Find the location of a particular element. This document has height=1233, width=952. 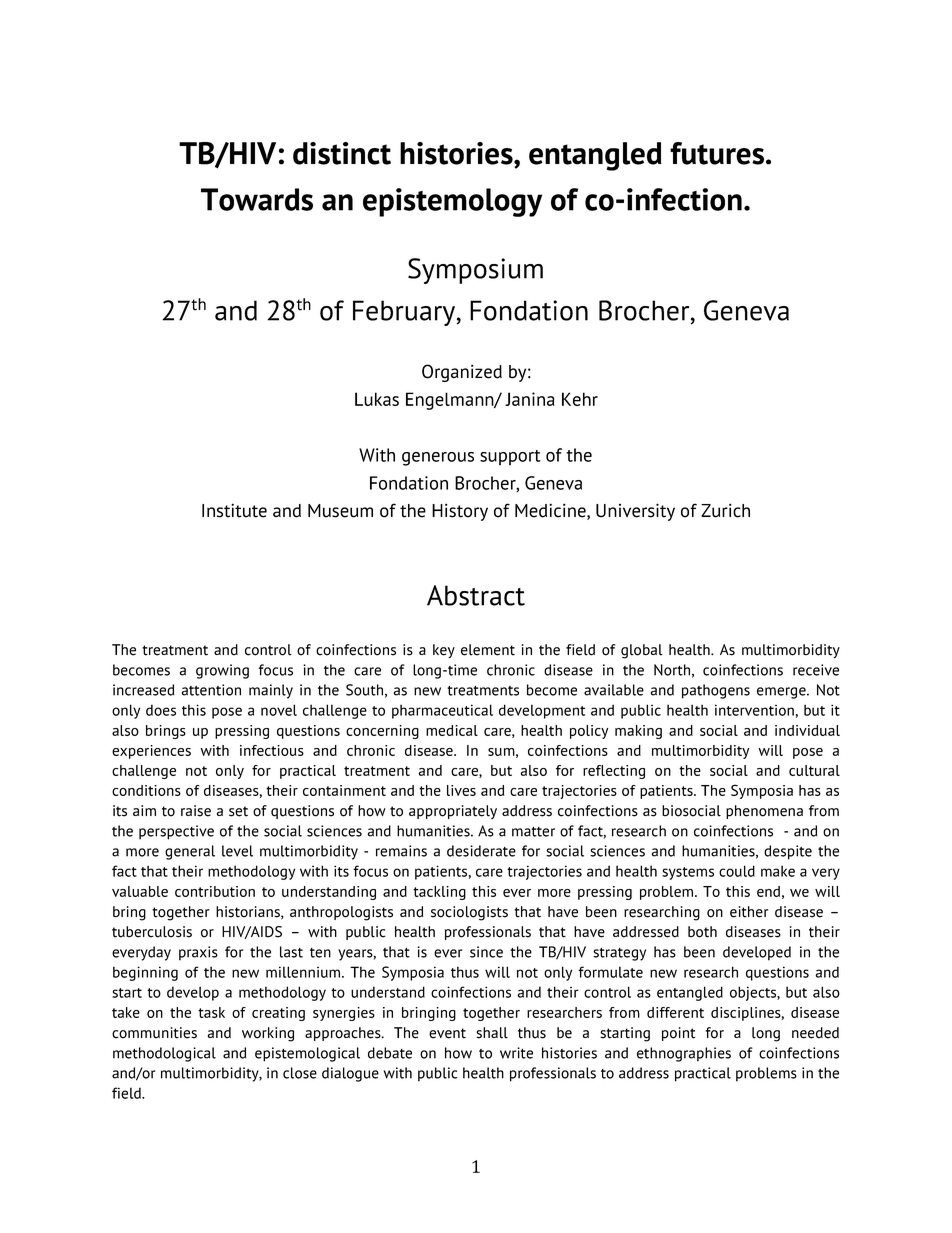

experiences is located at coordinates (151, 752).
